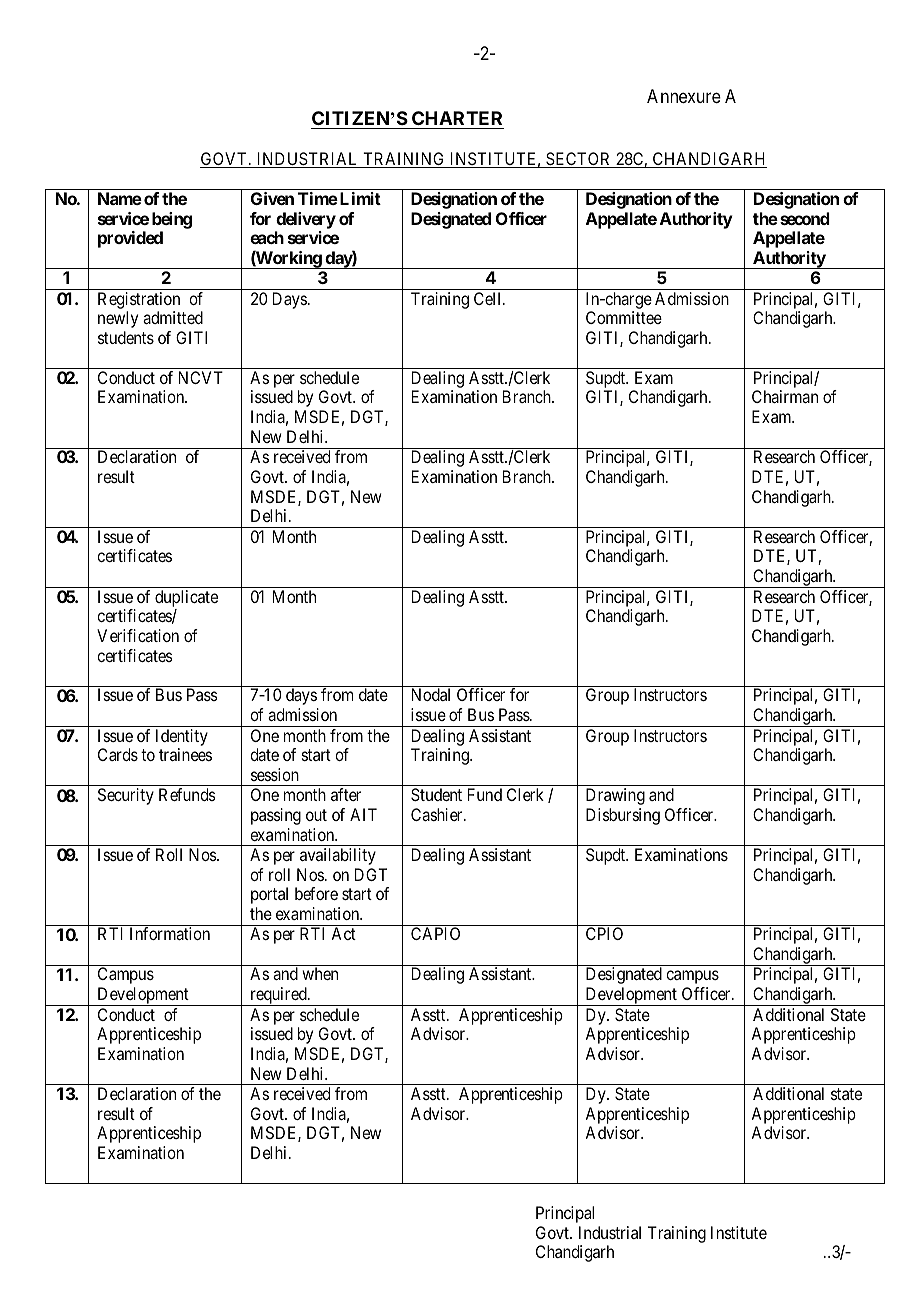 The width and height of the screenshot is (924, 1308). What do you see at coordinates (785, 396) in the screenshot?
I see `Chairman` at bounding box center [785, 396].
